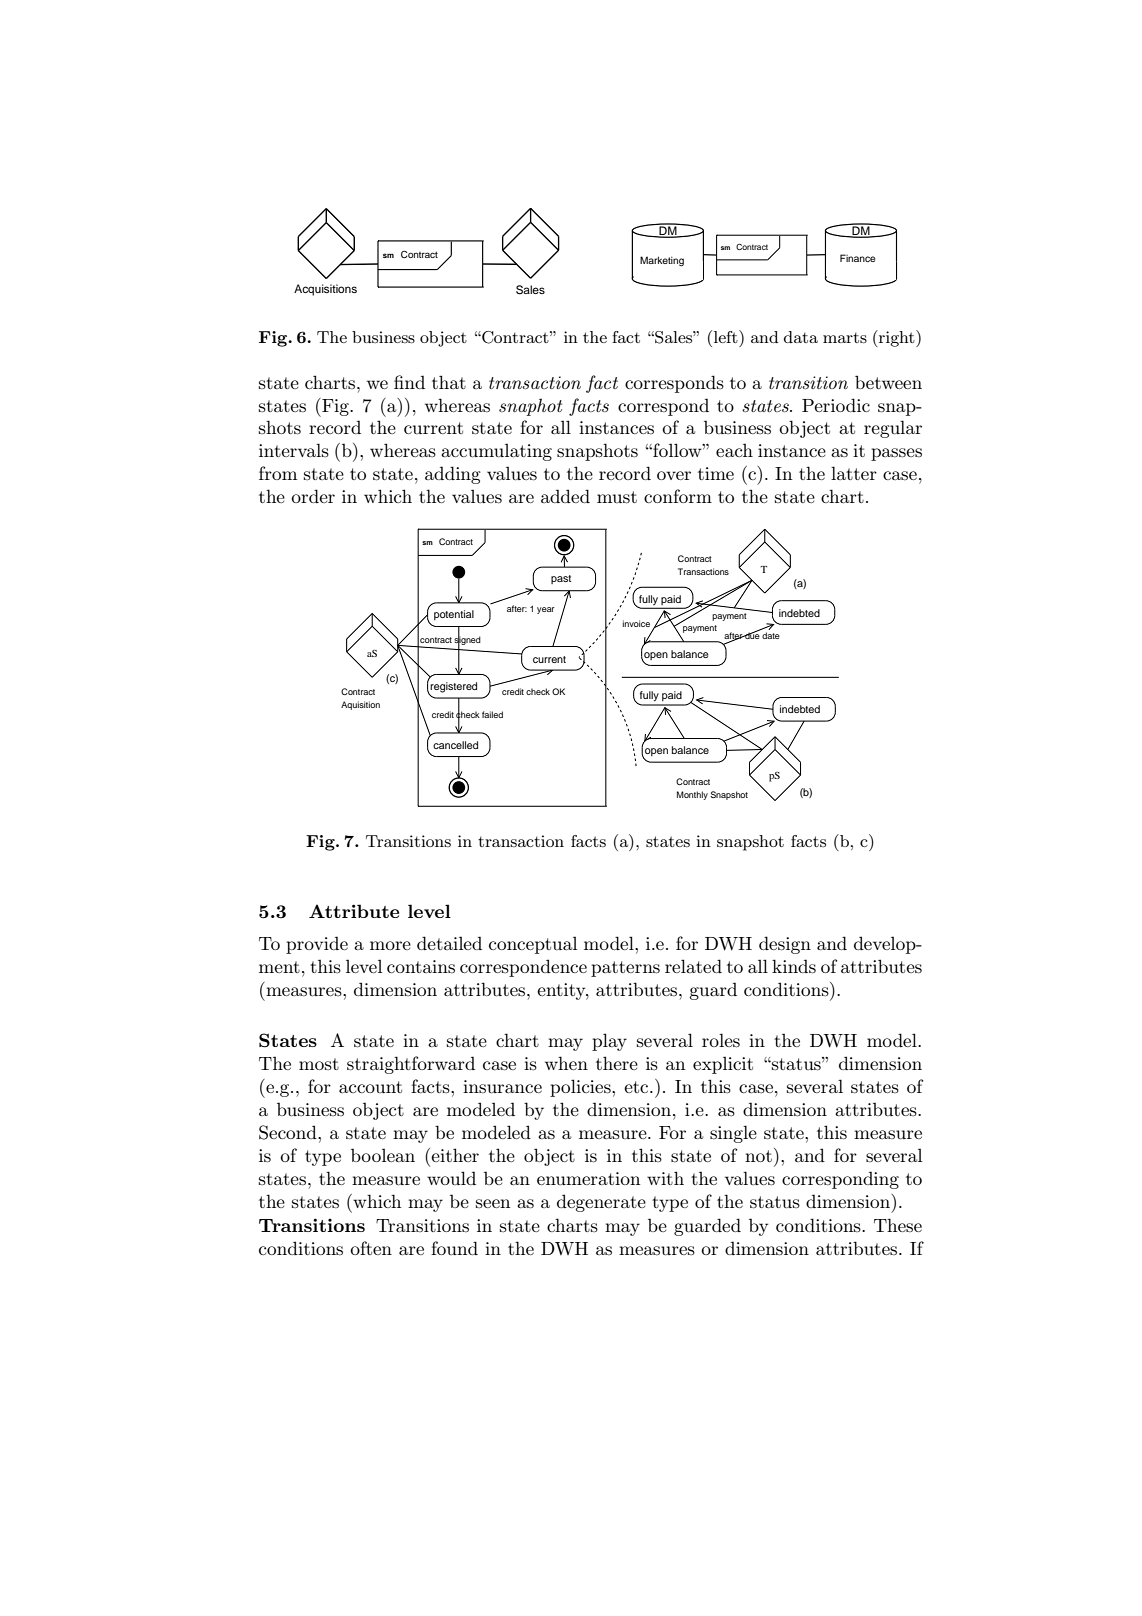 This screenshot has width=1142, height=1616. What do you see at coordinates (662, 261) in the screenshot?
I see `Marketing` at bounding box center [662, 261].
